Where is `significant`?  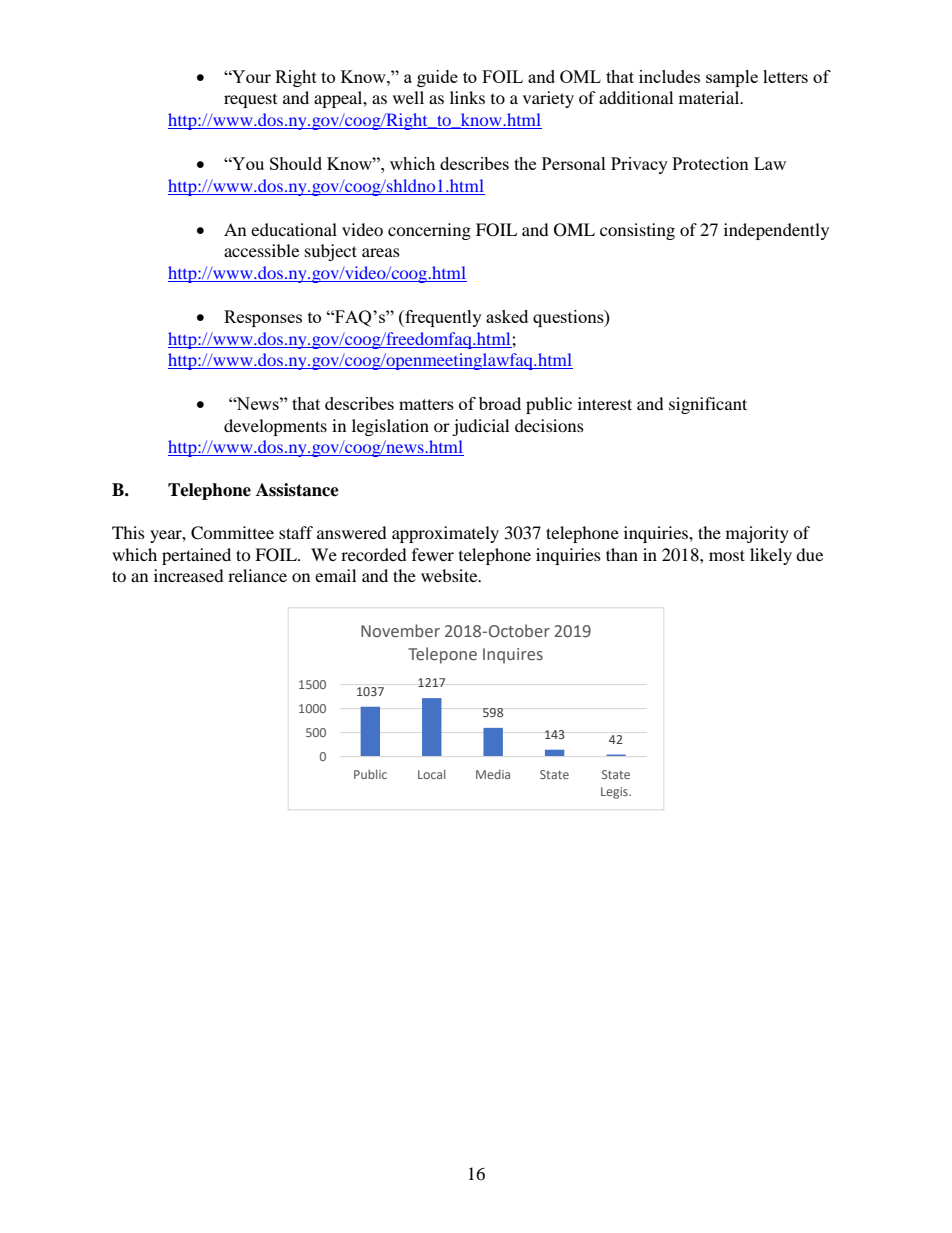 significant is located at coordinates (708, 405).
